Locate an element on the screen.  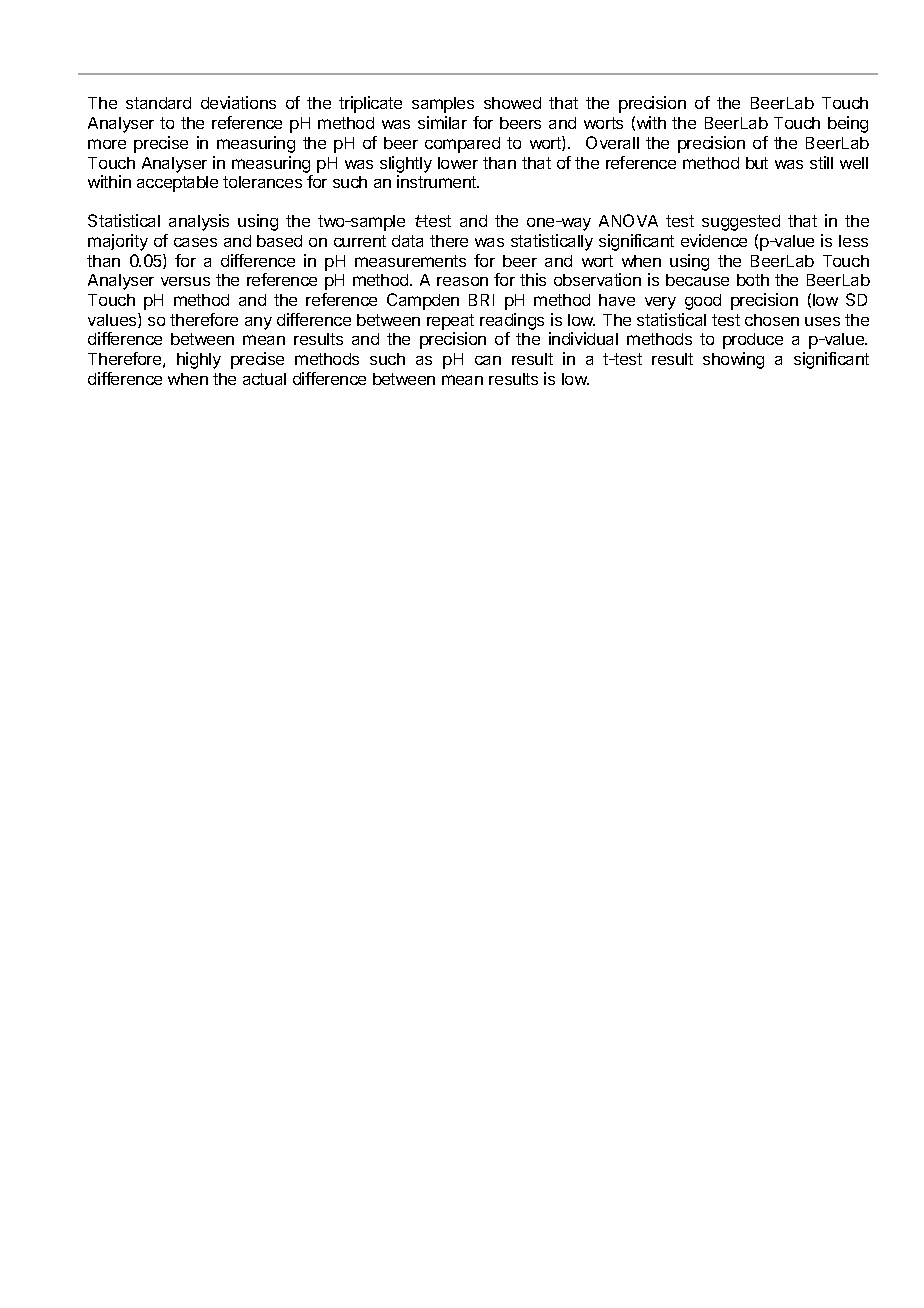
evidence is located at coordinates (714, 240).
